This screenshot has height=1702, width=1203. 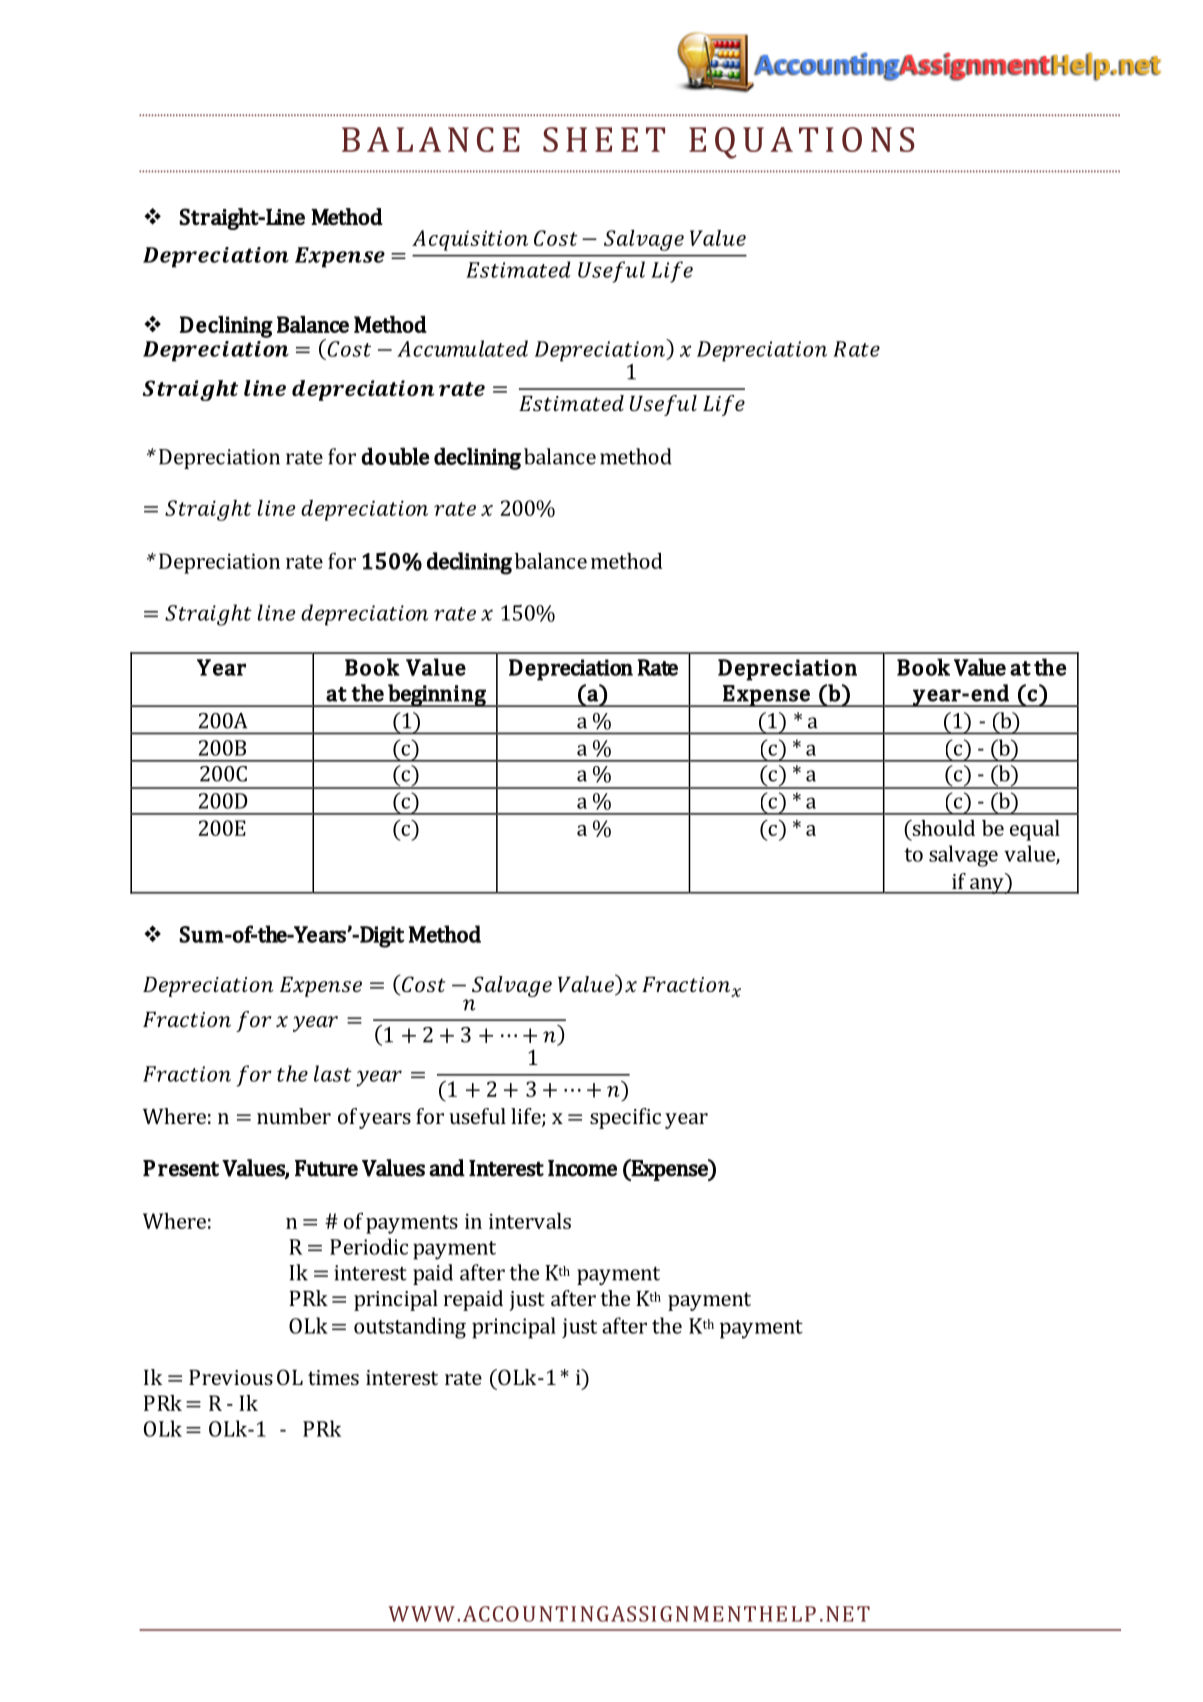 What do you see at coordinates (942, 828) in the screenshot?
I see `should` at bounding box center [942, 828].
